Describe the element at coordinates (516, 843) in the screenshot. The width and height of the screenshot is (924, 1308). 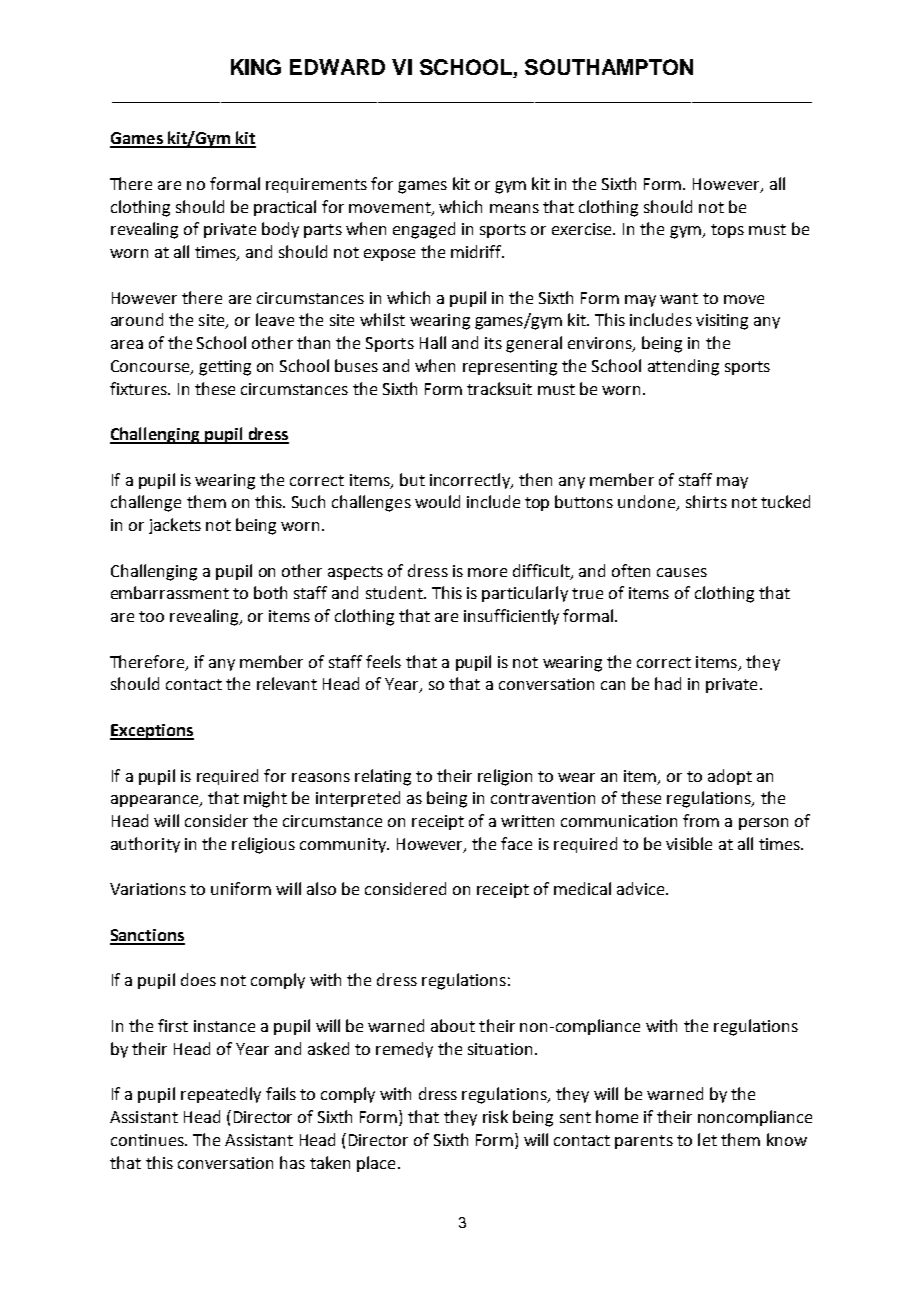
I see `face` at that location.
